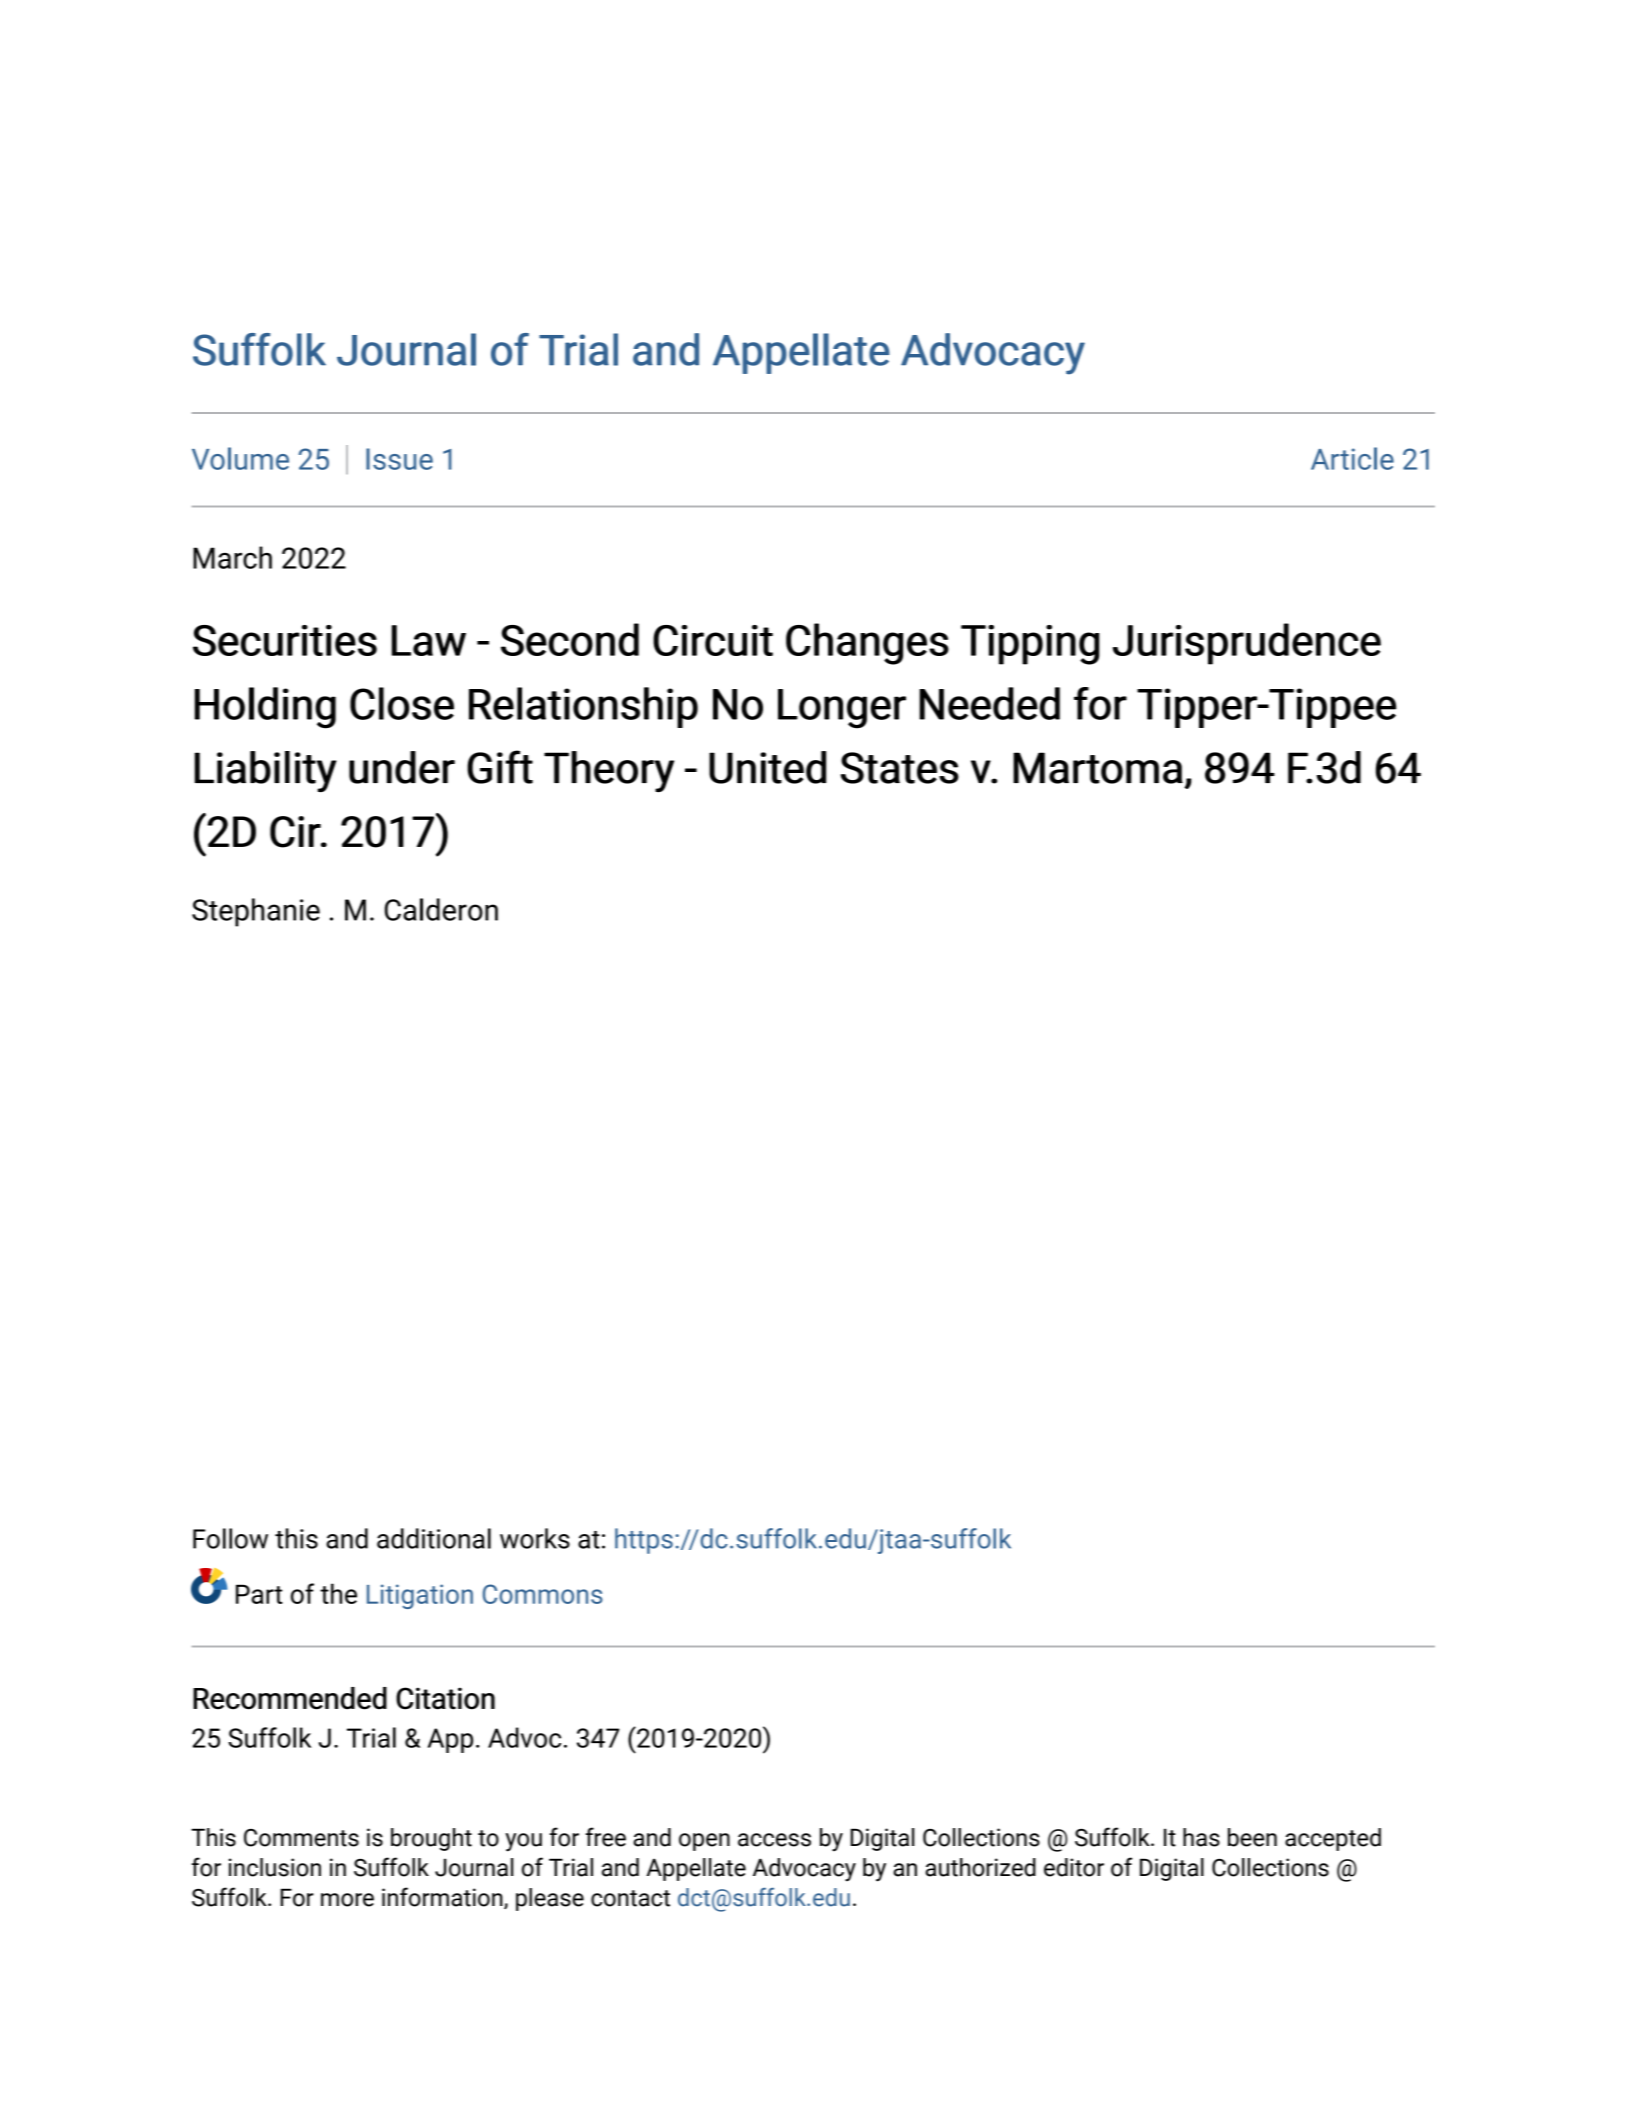 Image resolution: width=1626 pixels, height=2104 pixels. Describe the element at coordinates (713, 640) in the document. I see `Circuit` at that location.
